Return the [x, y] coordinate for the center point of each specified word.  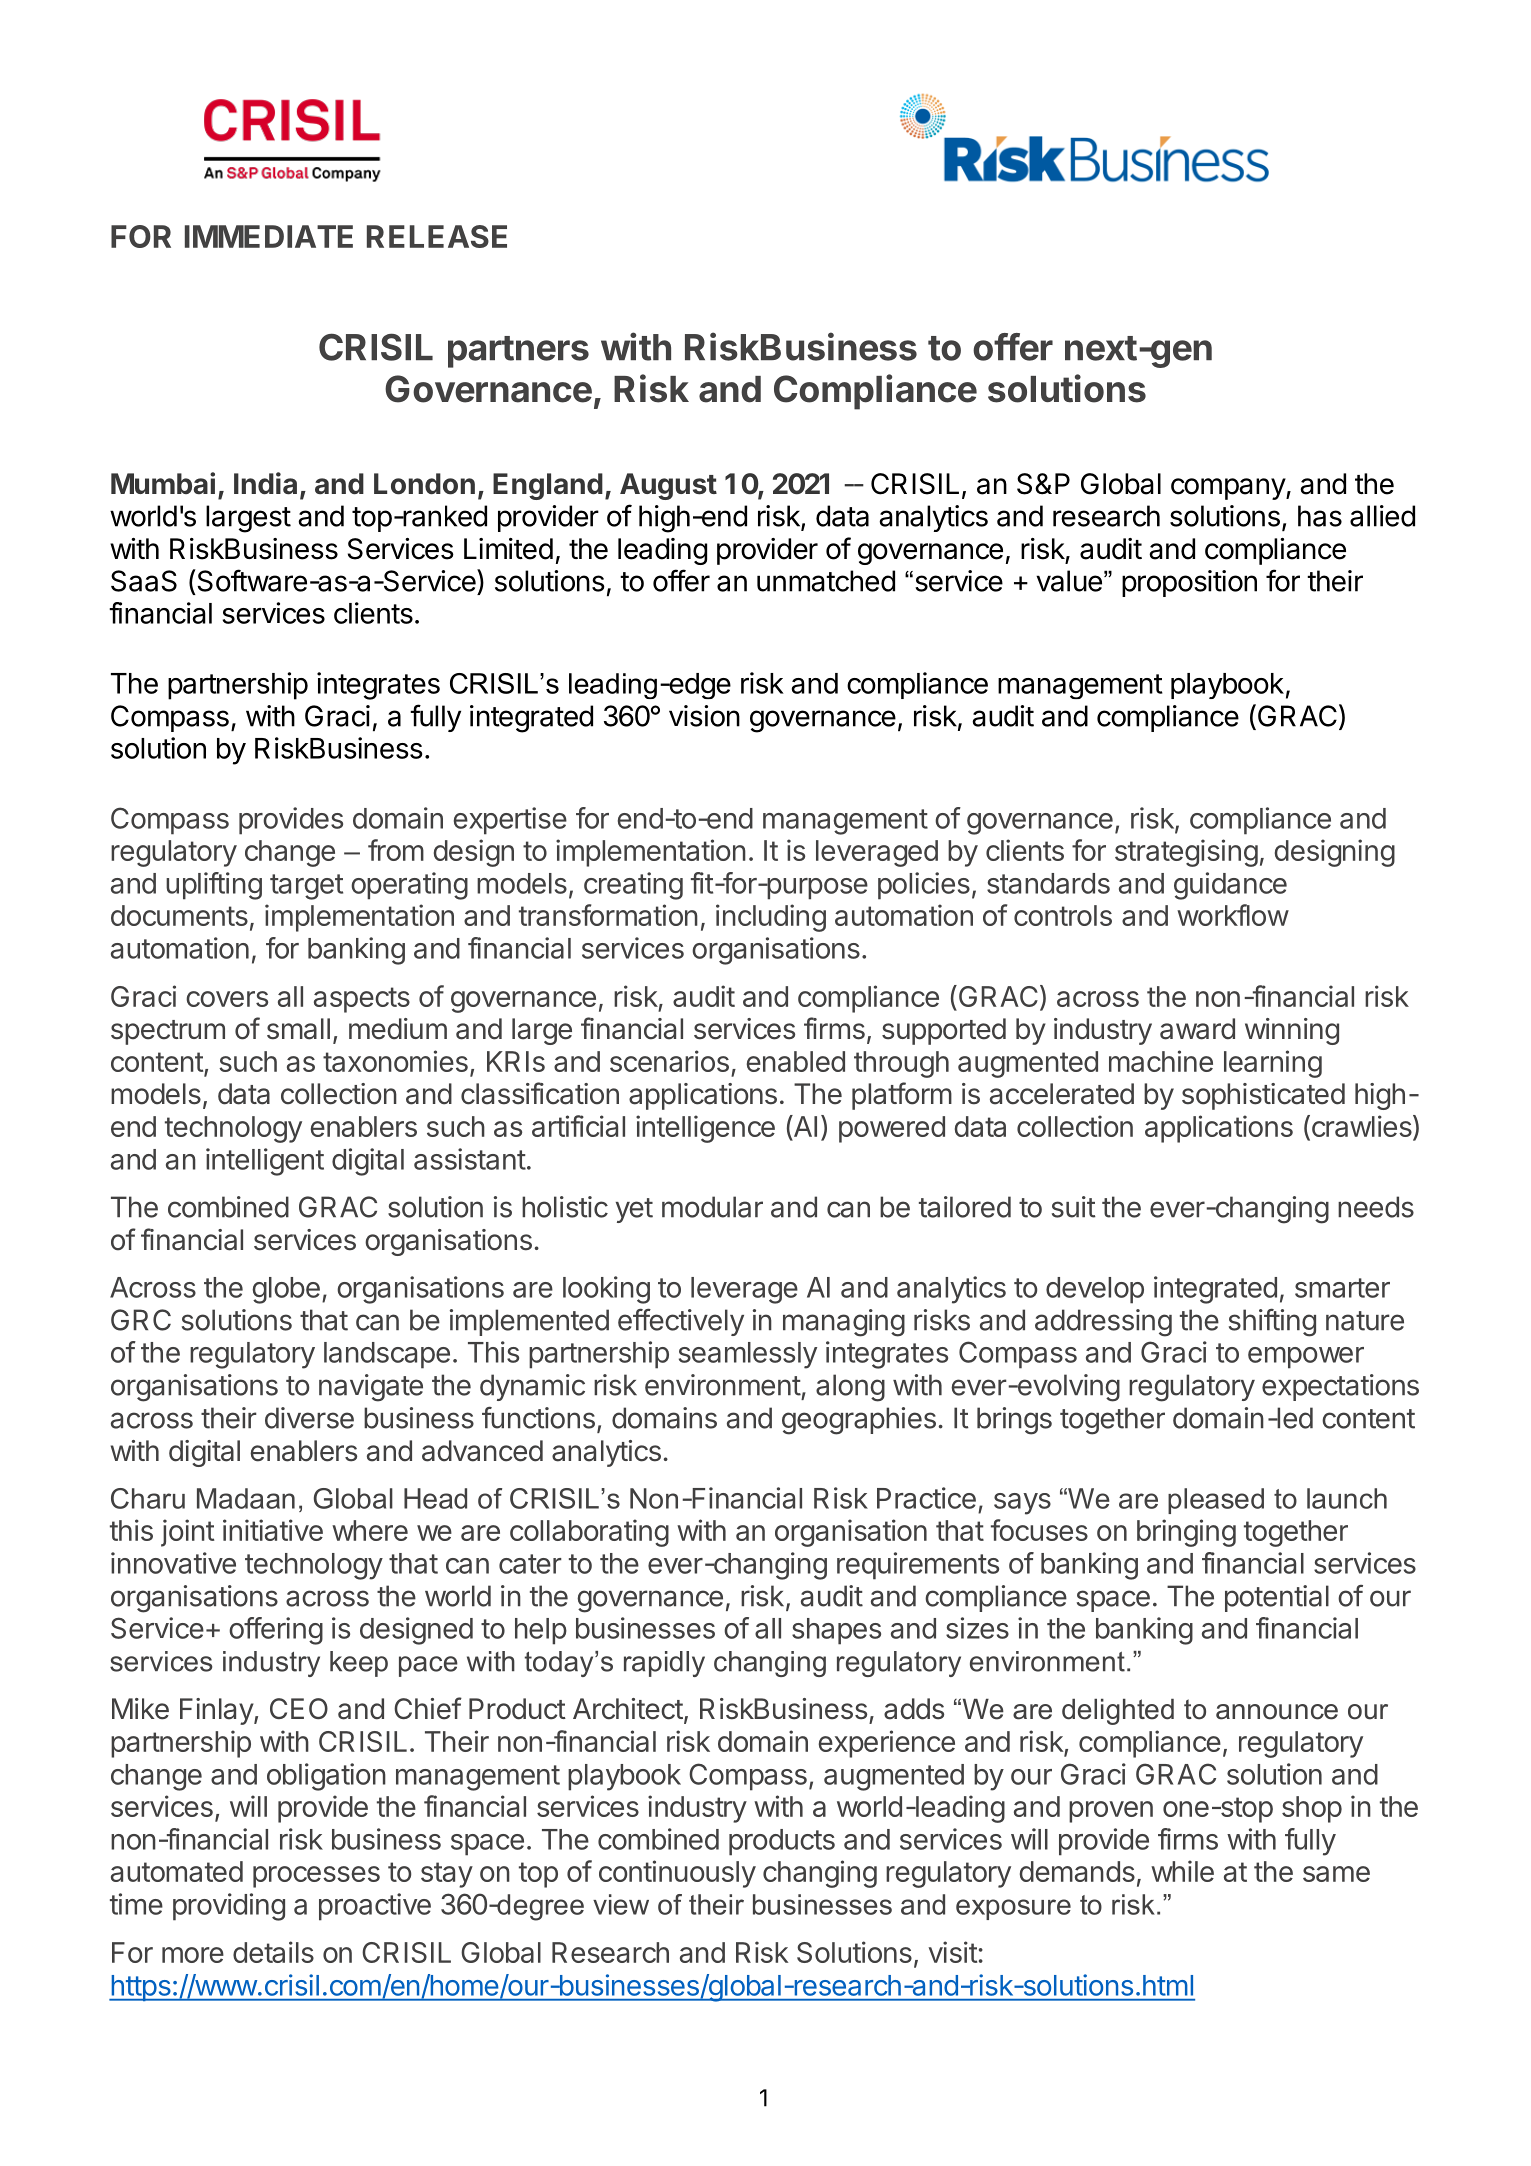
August [668, 486]
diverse [309, 1418]
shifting [1272, 1322]
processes [316, 1877]
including [771, 918]
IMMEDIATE [269, 236]
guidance [1230, 886]
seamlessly [748, 1355]
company [1229, 489]
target [306, 887]
